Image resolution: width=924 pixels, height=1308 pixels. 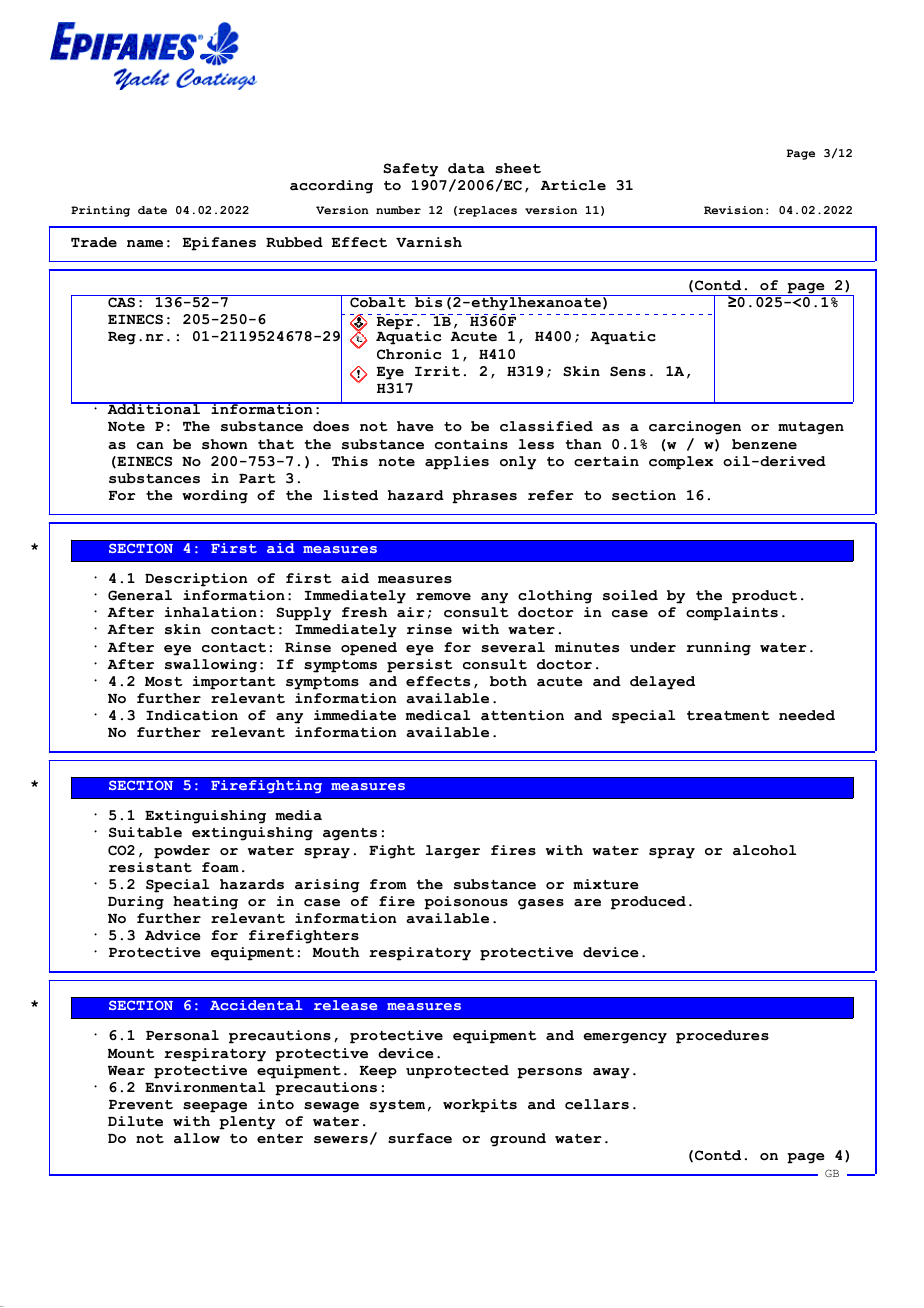 I want to click on date, so click(x=152, y=210).
